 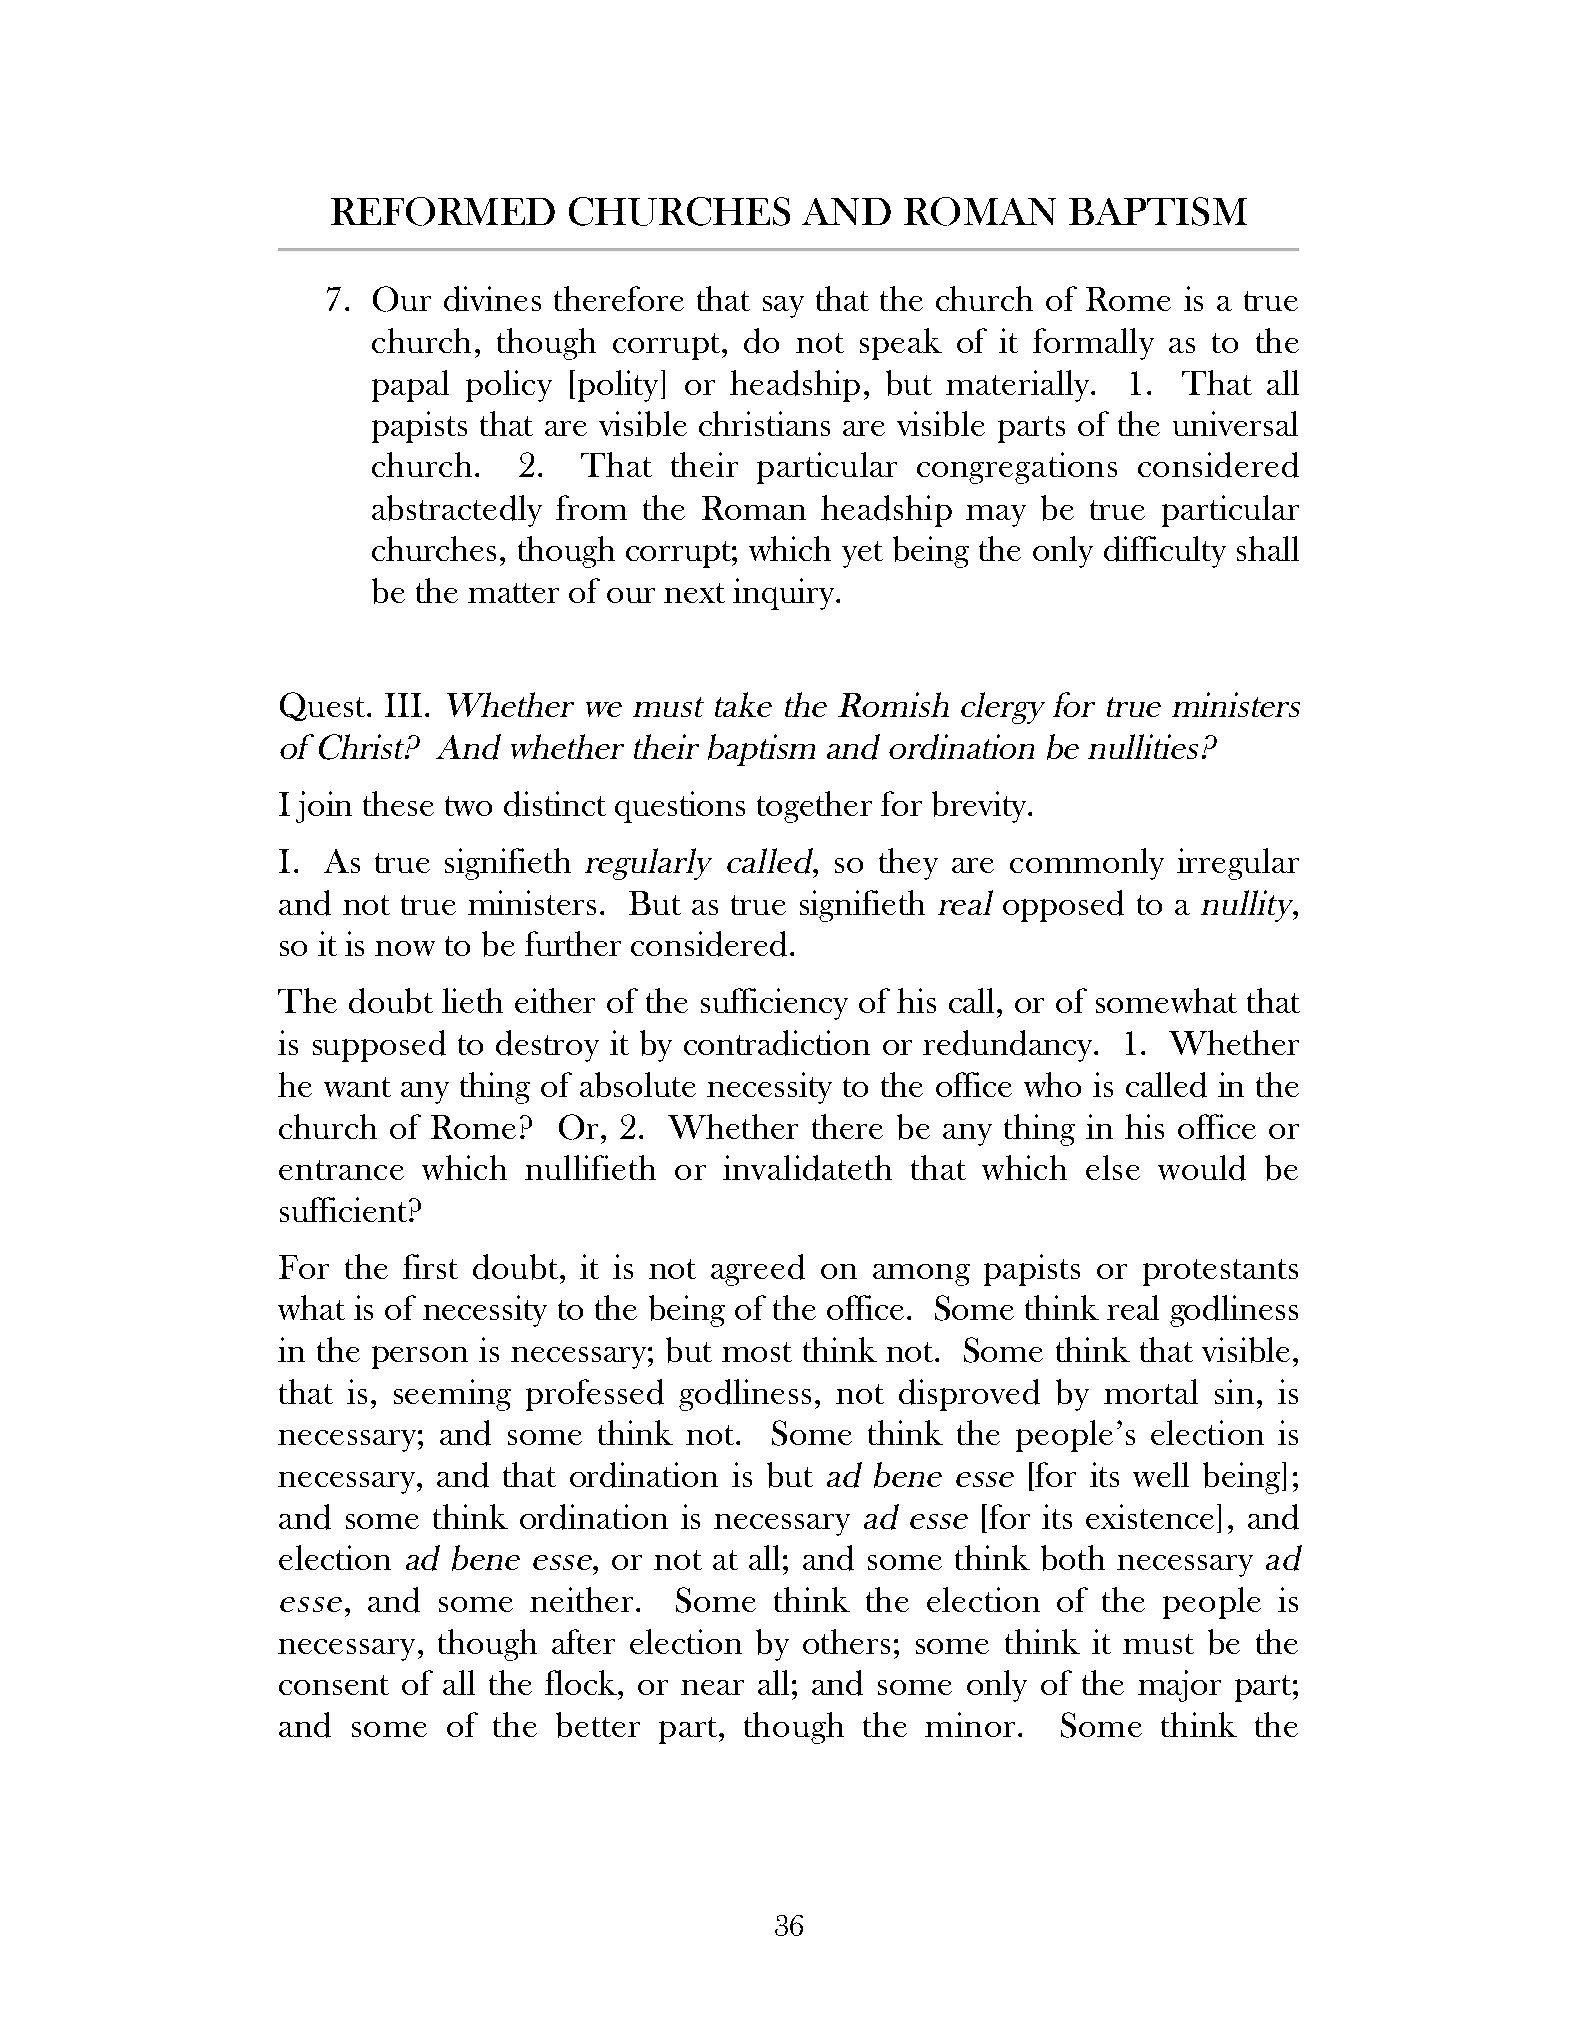 I want to click on say, so click(x=783, y=307).
